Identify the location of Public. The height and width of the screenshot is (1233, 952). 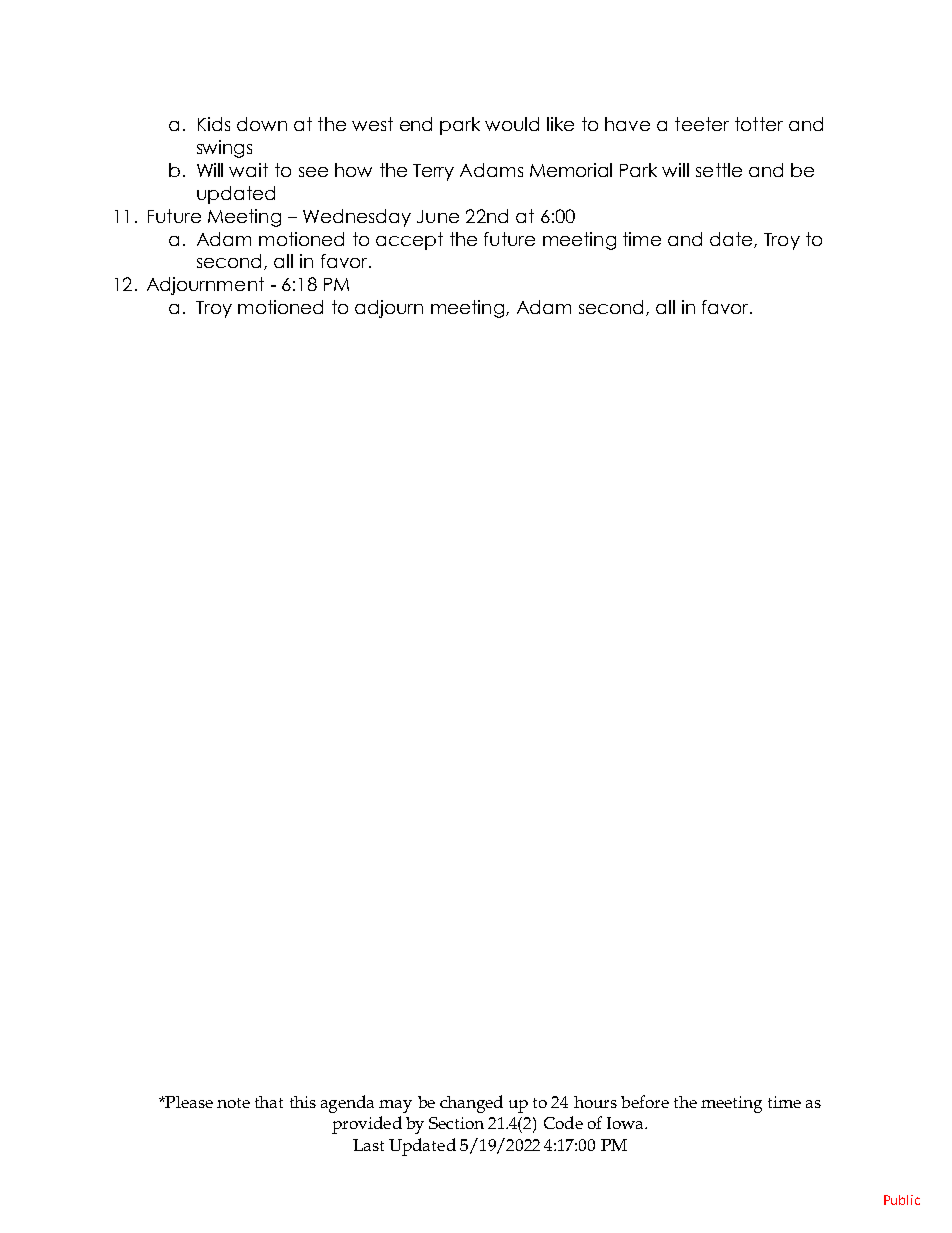
(902, 1200).
